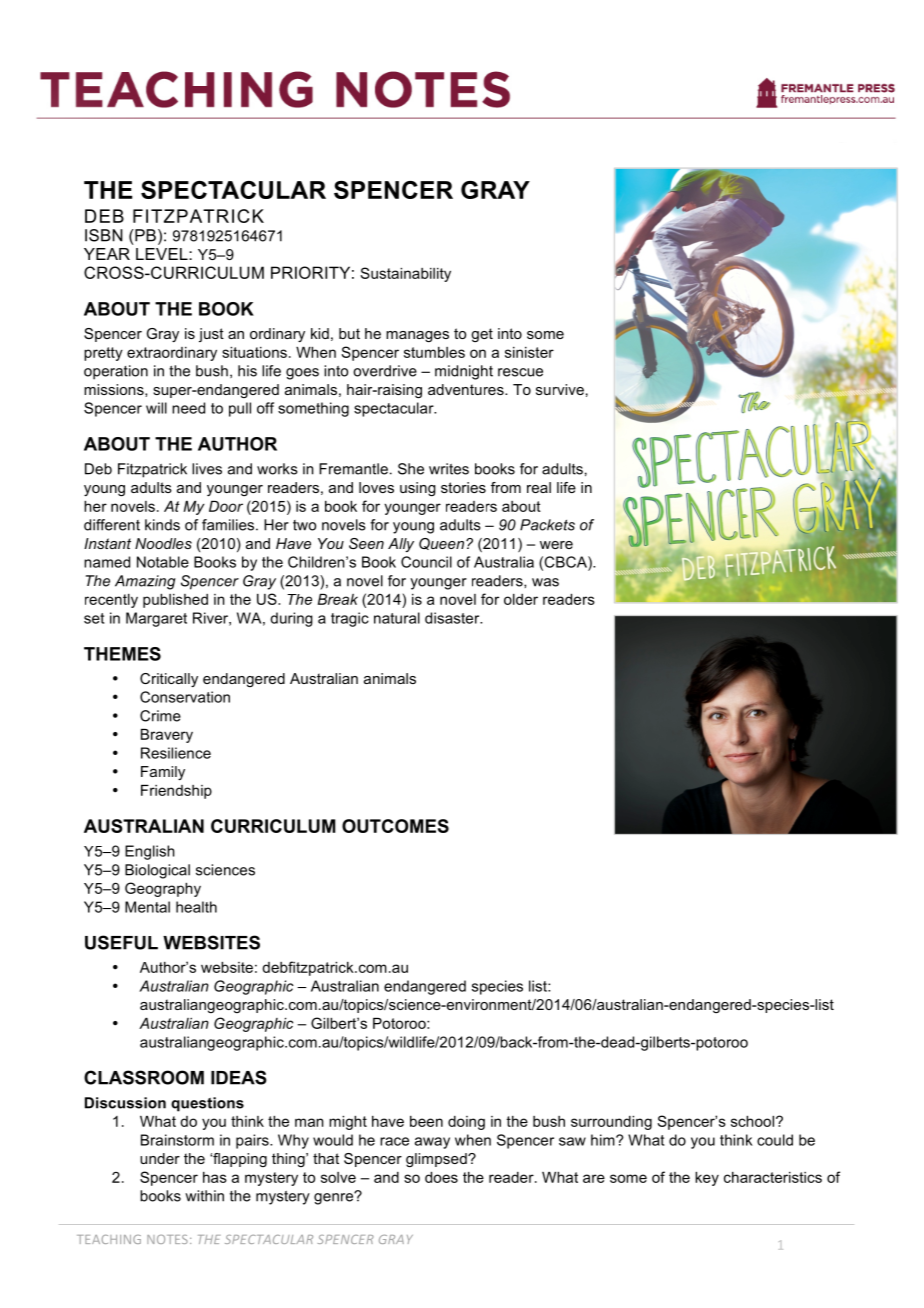 The image size is (924, 1308). I want to click on school, so click(754, 1121).
